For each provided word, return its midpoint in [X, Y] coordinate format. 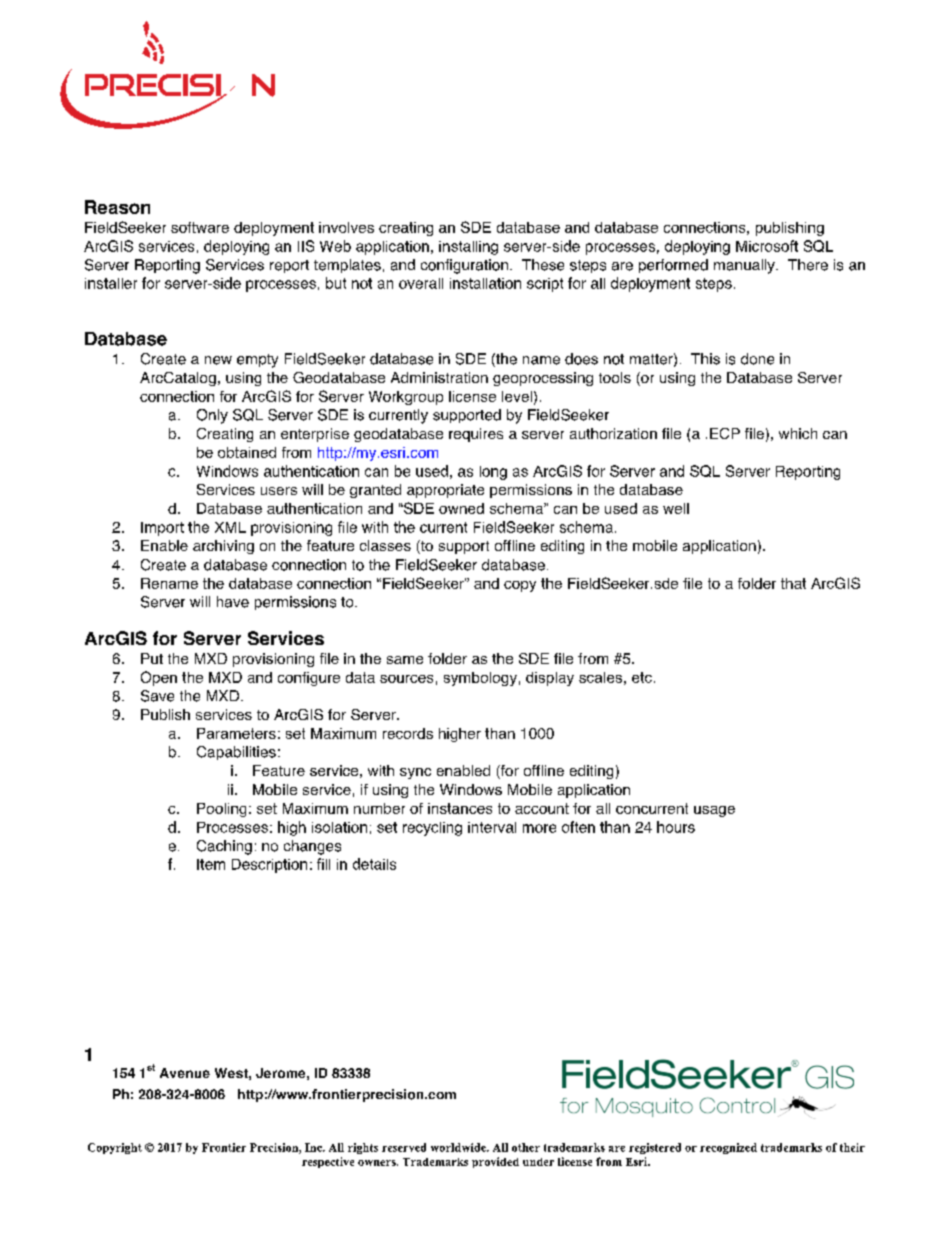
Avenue [185, 1073]
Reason [117, 207]
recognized [728, 1148]
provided [495, 1162]
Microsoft [767, 246]
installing [468, 248]
